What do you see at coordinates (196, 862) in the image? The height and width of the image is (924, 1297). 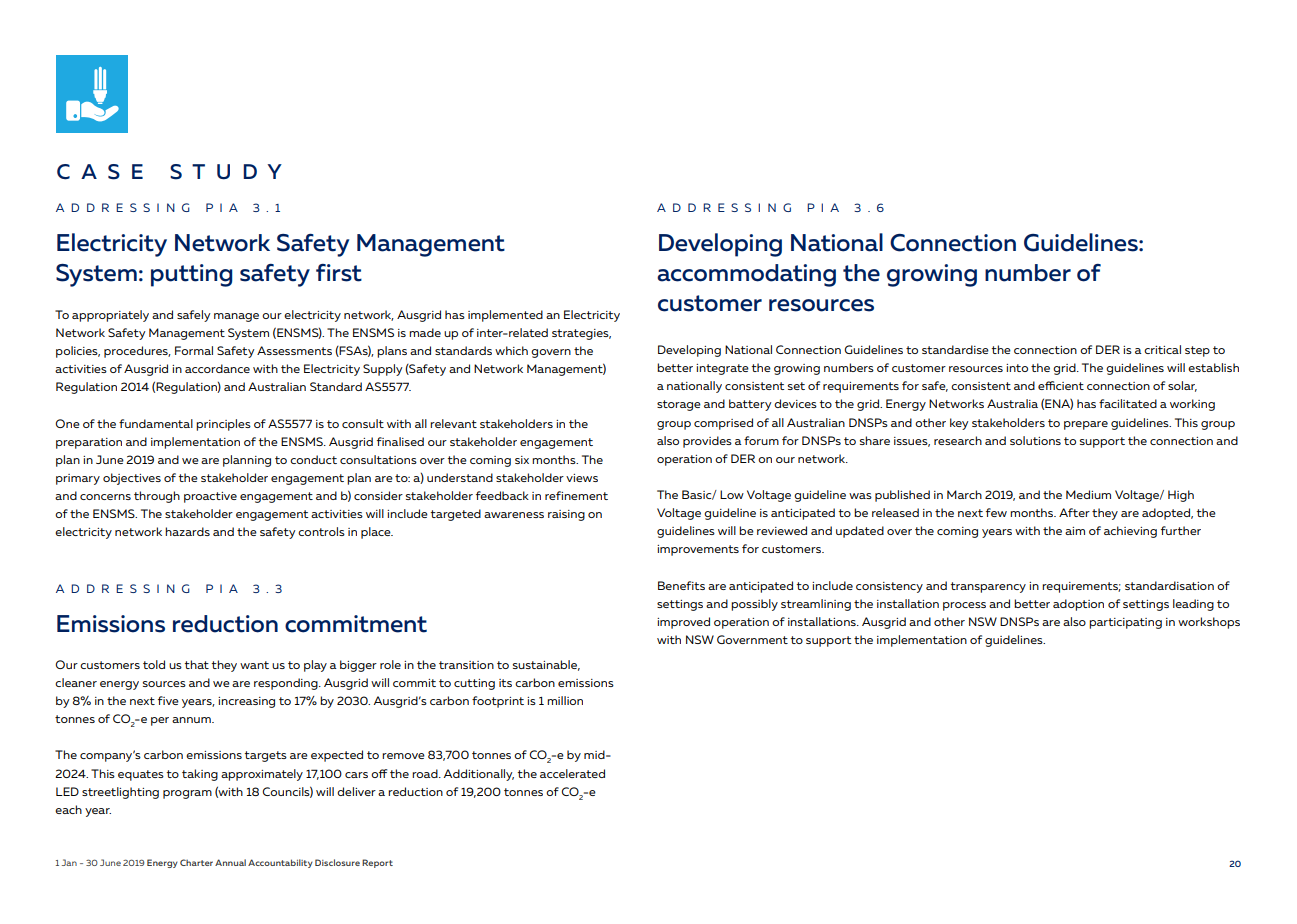 I see `Charter` at bounding box center [196, 862].
